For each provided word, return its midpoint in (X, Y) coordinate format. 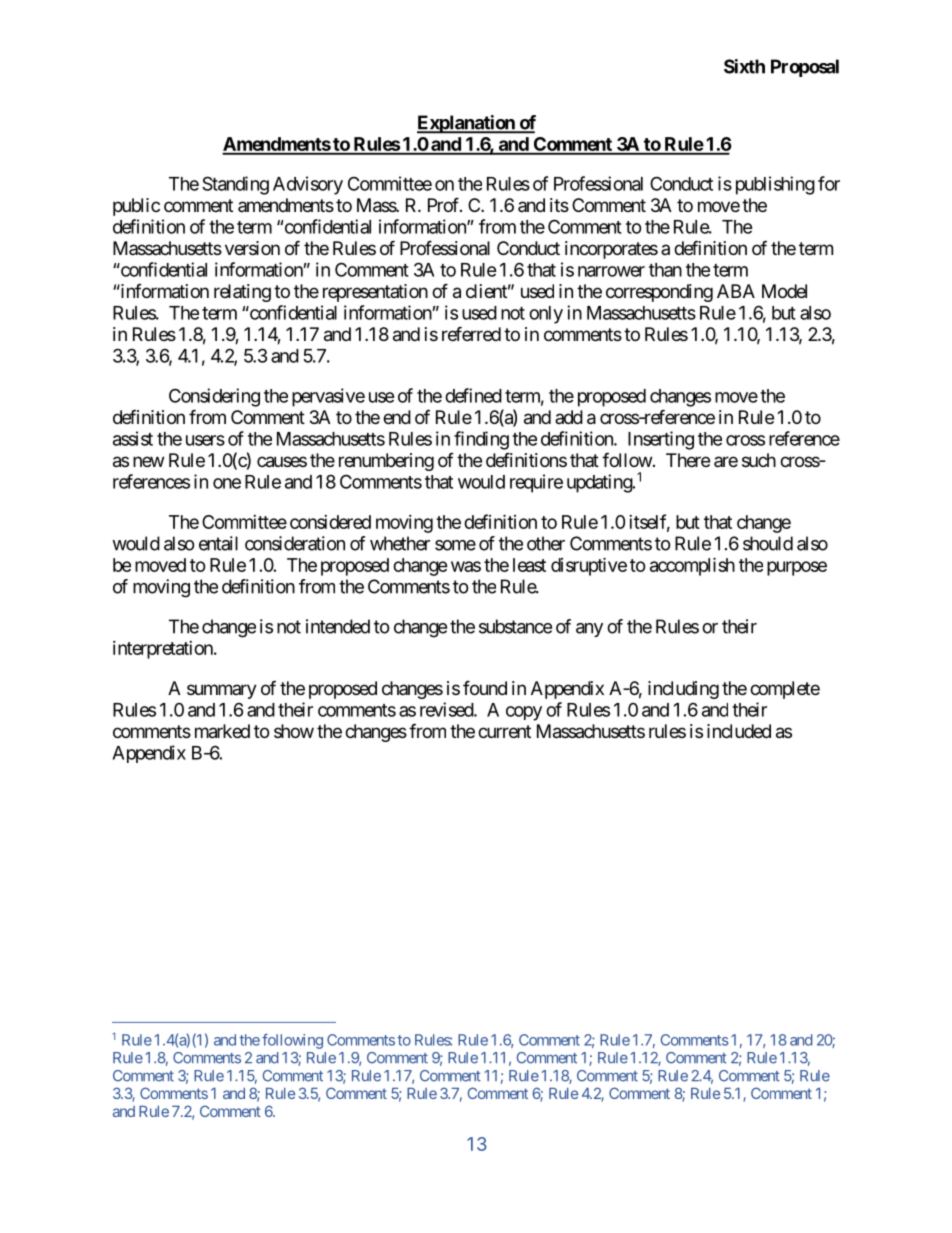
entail (218, 543)
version (252, 248)
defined (473, 395)
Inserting (661, 440)
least (529, 565)
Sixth (744, 66)
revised (447, 709)
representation (375, 293)
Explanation (467, 124)
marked (222, 731)
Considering (214, 397)
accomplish (692, 566)
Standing (235, 185)
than (665, 270)
